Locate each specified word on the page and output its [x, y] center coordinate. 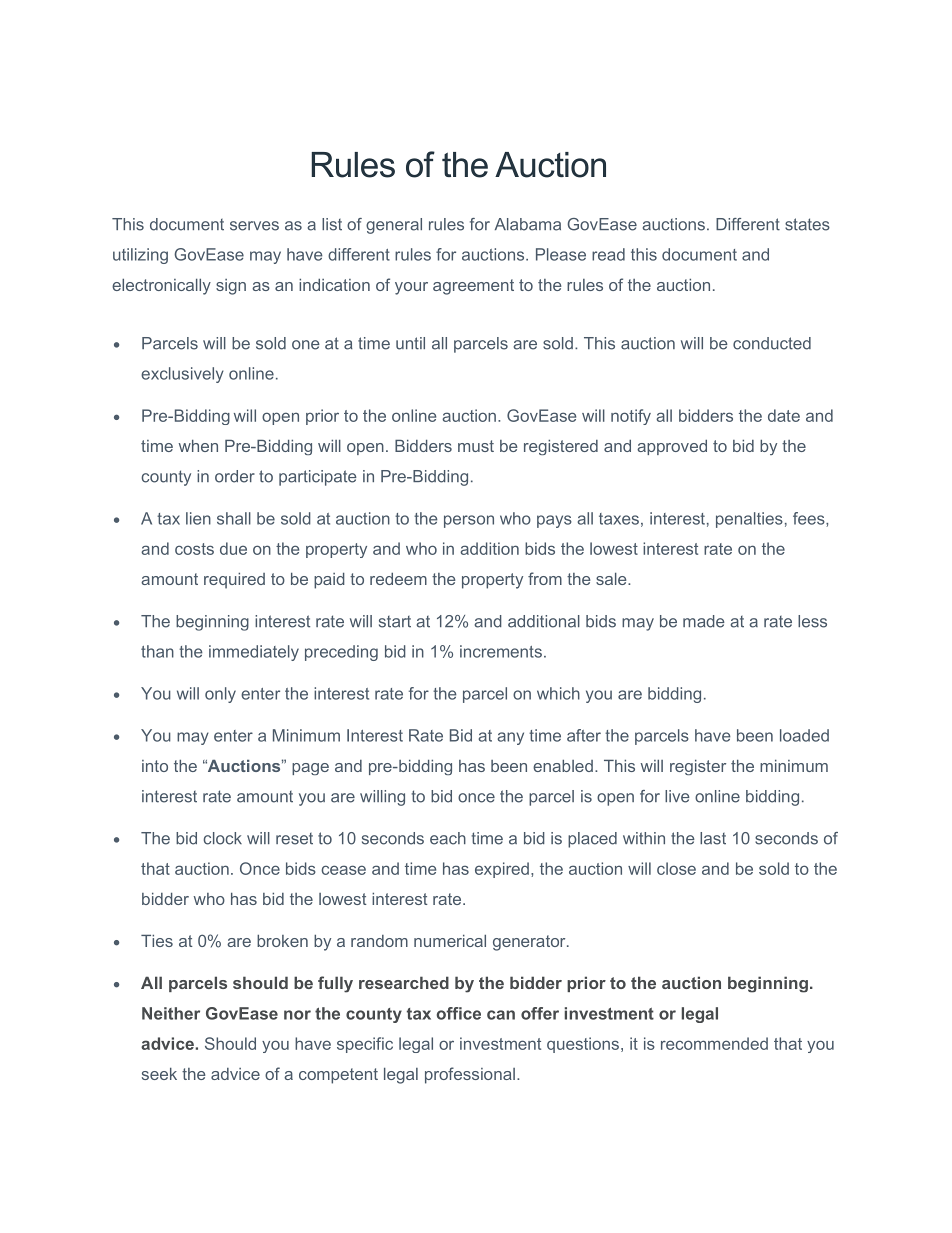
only [220, 695]
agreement [473, 287]
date [784, 415]
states [807, 224]
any [510, 738]
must [476, 446]
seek [159, 1074]
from [545, 578]
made [704, 621]
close [676, 868]
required [234, 581]
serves [254, 226]
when [198, 446]
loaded [804, 735]
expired [502, 870]
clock [223, 838]
